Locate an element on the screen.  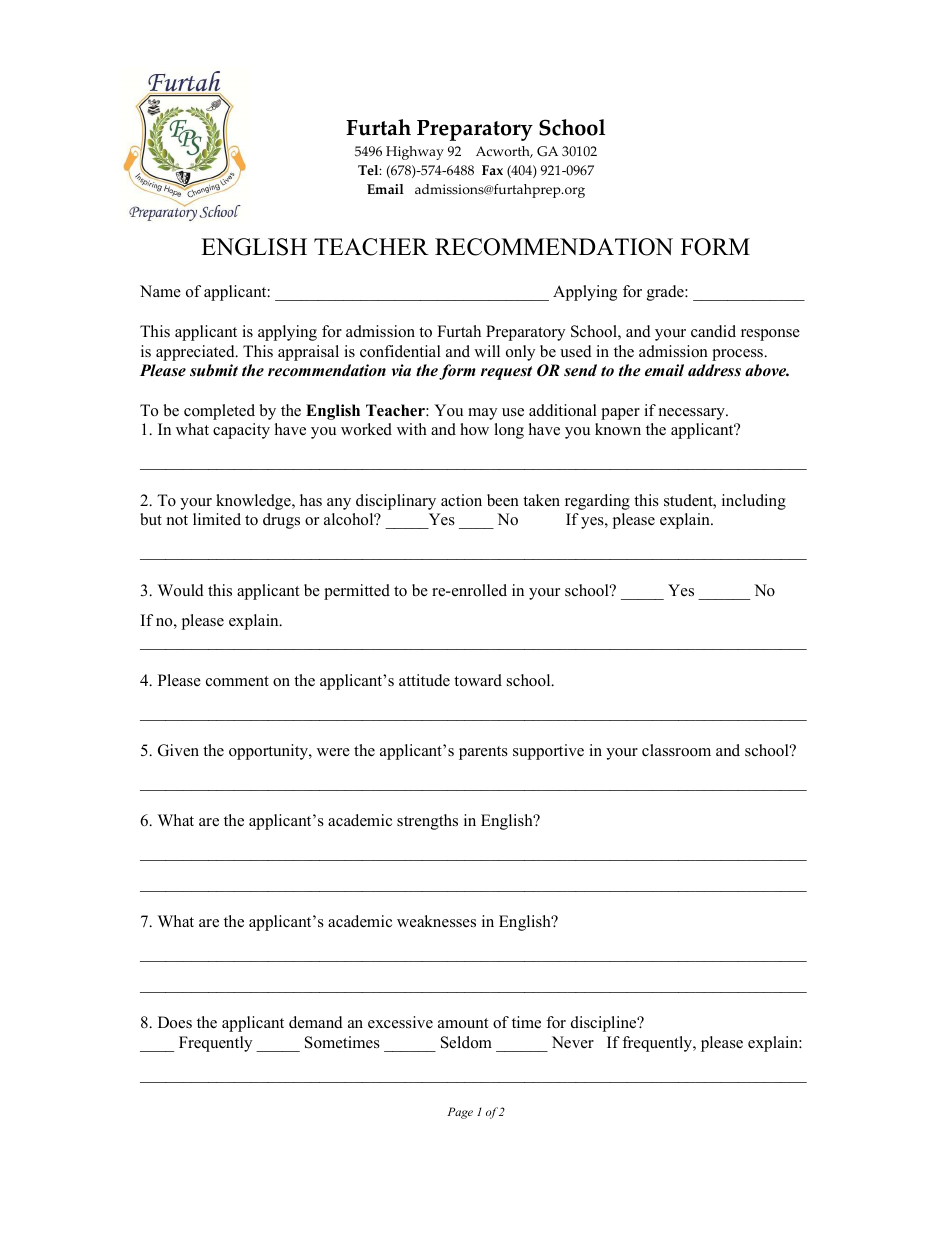
including is located at coordinates (754, 502).
